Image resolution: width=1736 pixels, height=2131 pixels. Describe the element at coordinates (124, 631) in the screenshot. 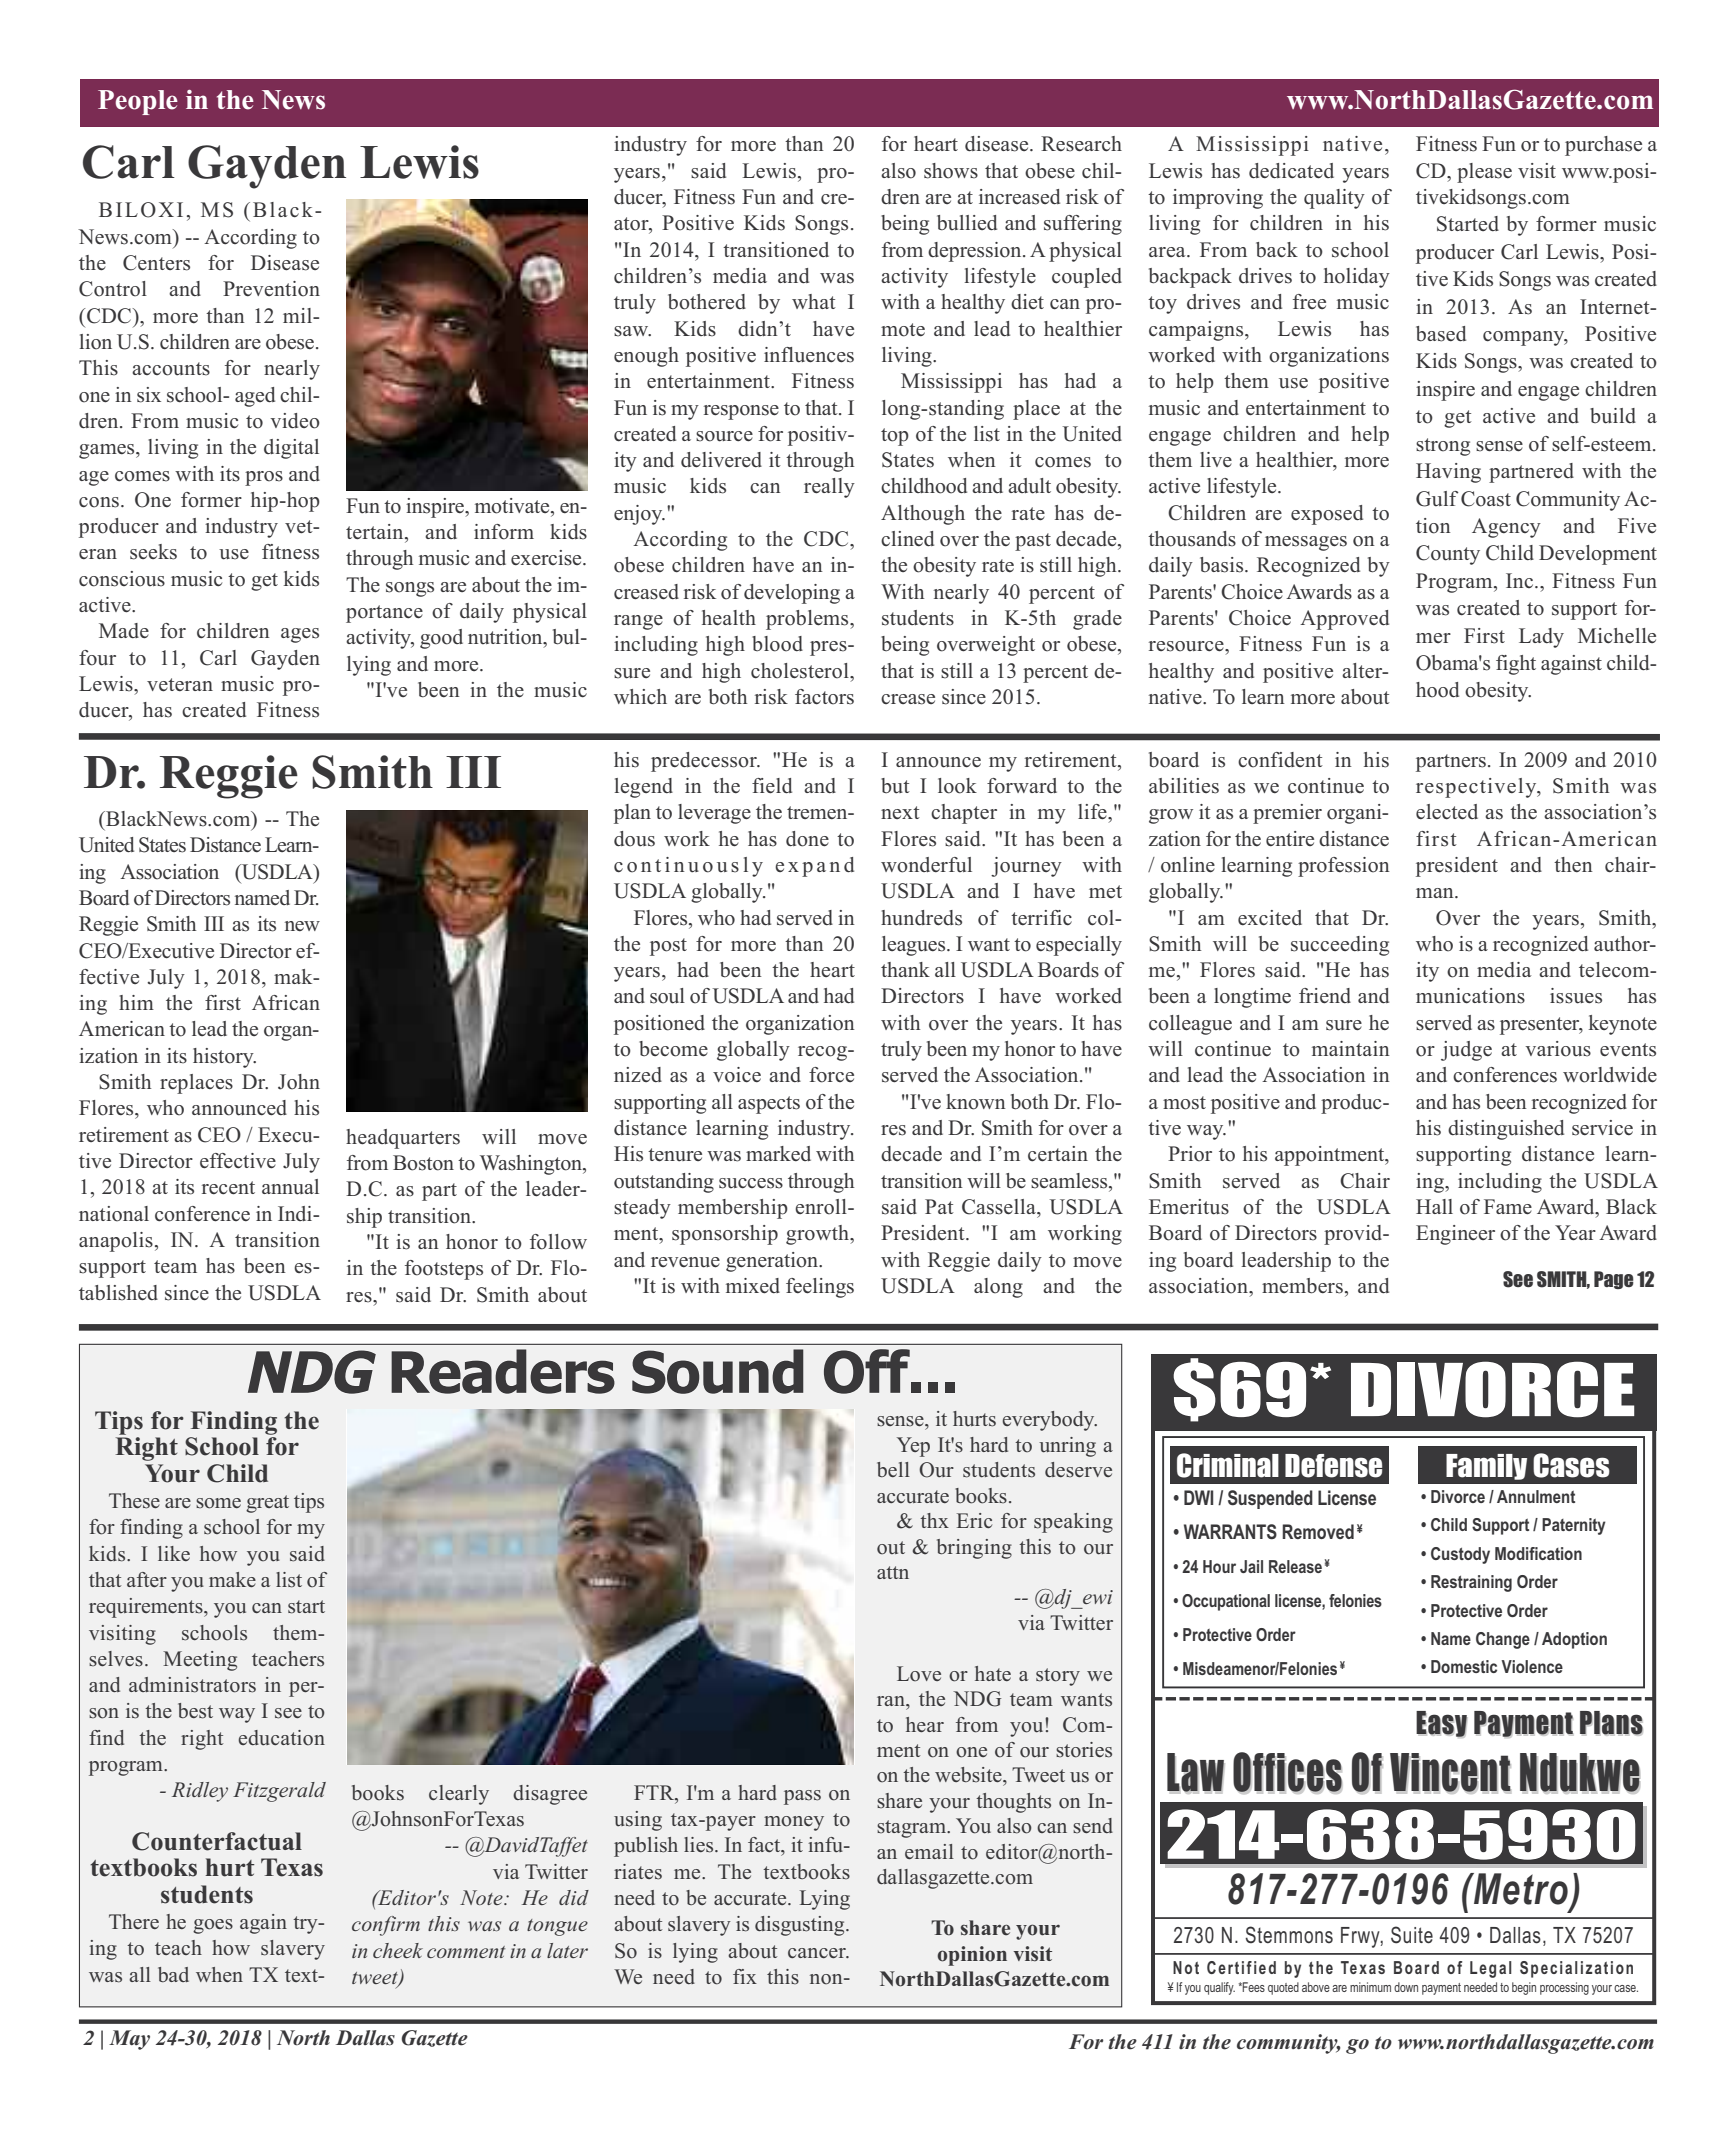

I see `Made` at that location.
